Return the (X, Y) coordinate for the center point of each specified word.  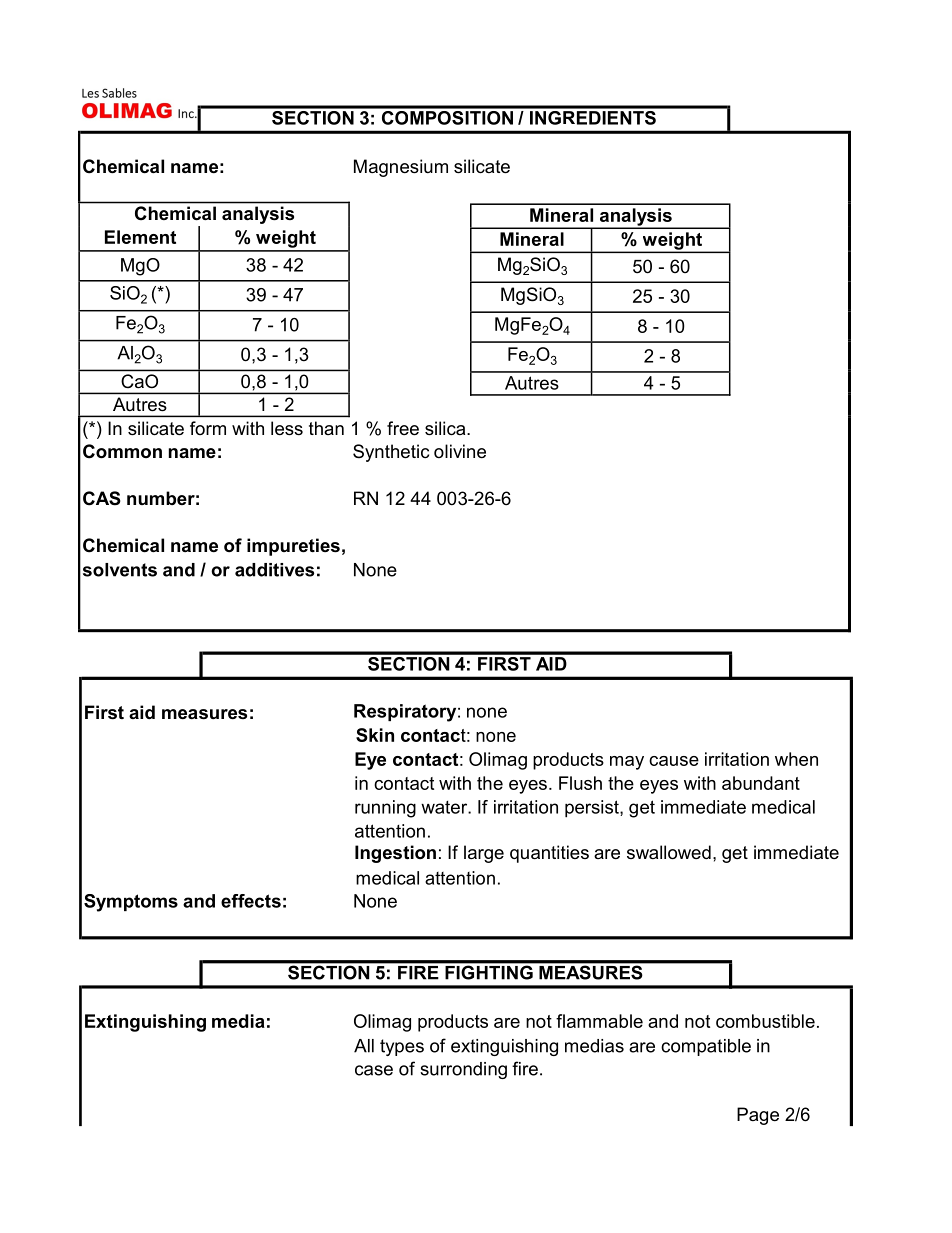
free (403, 428)
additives (274, 570)
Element (140, 237)
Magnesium (401, 168)
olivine (460, 451)
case (374, 1070)
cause (674, 761)
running (385, 809)
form (208, 428)
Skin (375, 735)
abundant (761, 783)
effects (251, 901)
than (326, 428)
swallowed (669, 852)
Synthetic (391, 453)
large (484, 854)
